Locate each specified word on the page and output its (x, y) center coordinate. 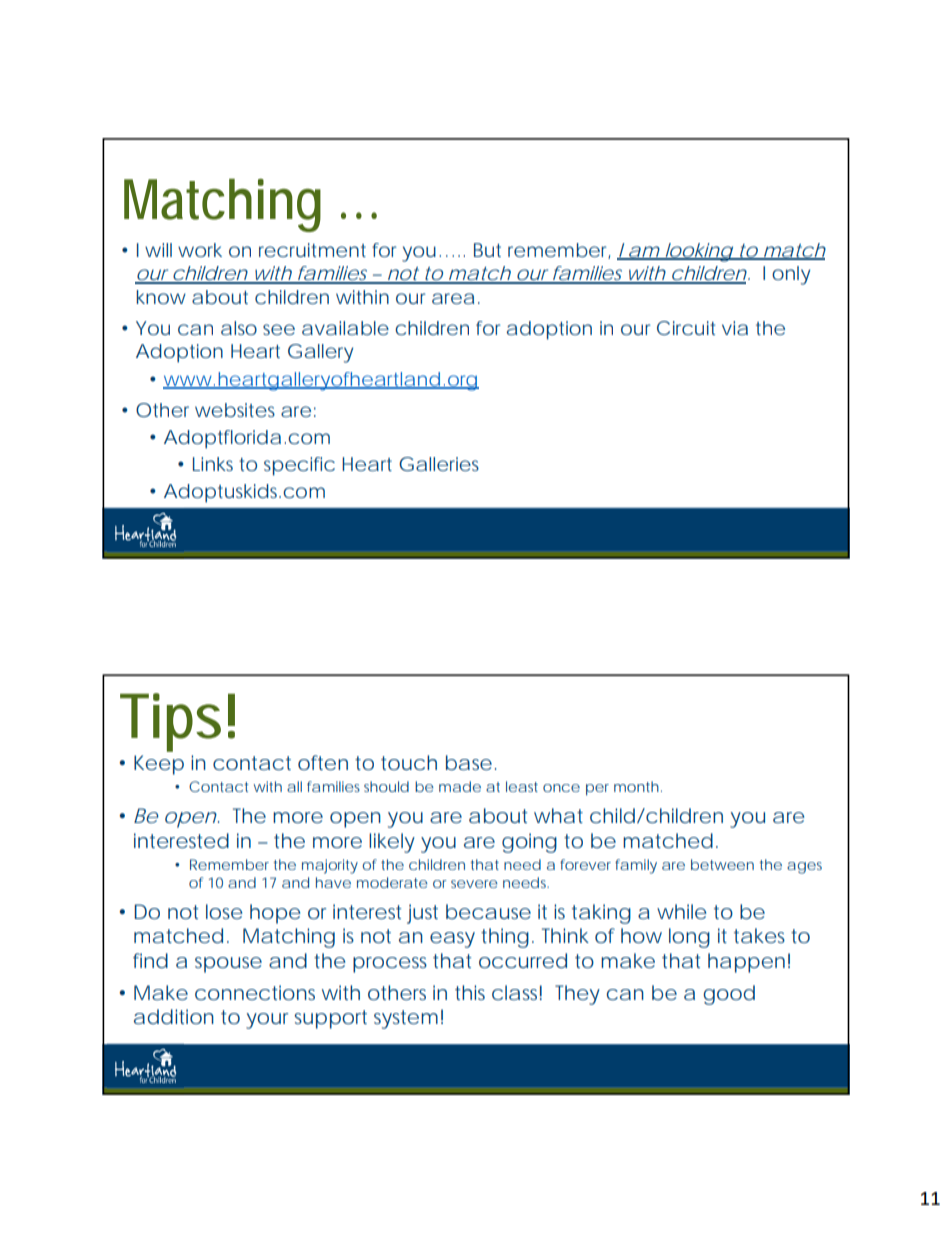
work (200, 250)
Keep (159, 765)
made (460, 786)
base (469, 763)
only (791, 275)
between (722, 864)
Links (213, 464)
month (636, 786)
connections (255, 992)
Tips (170, 722)
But (487, 250)
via (735, 328)
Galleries (439, 464)
